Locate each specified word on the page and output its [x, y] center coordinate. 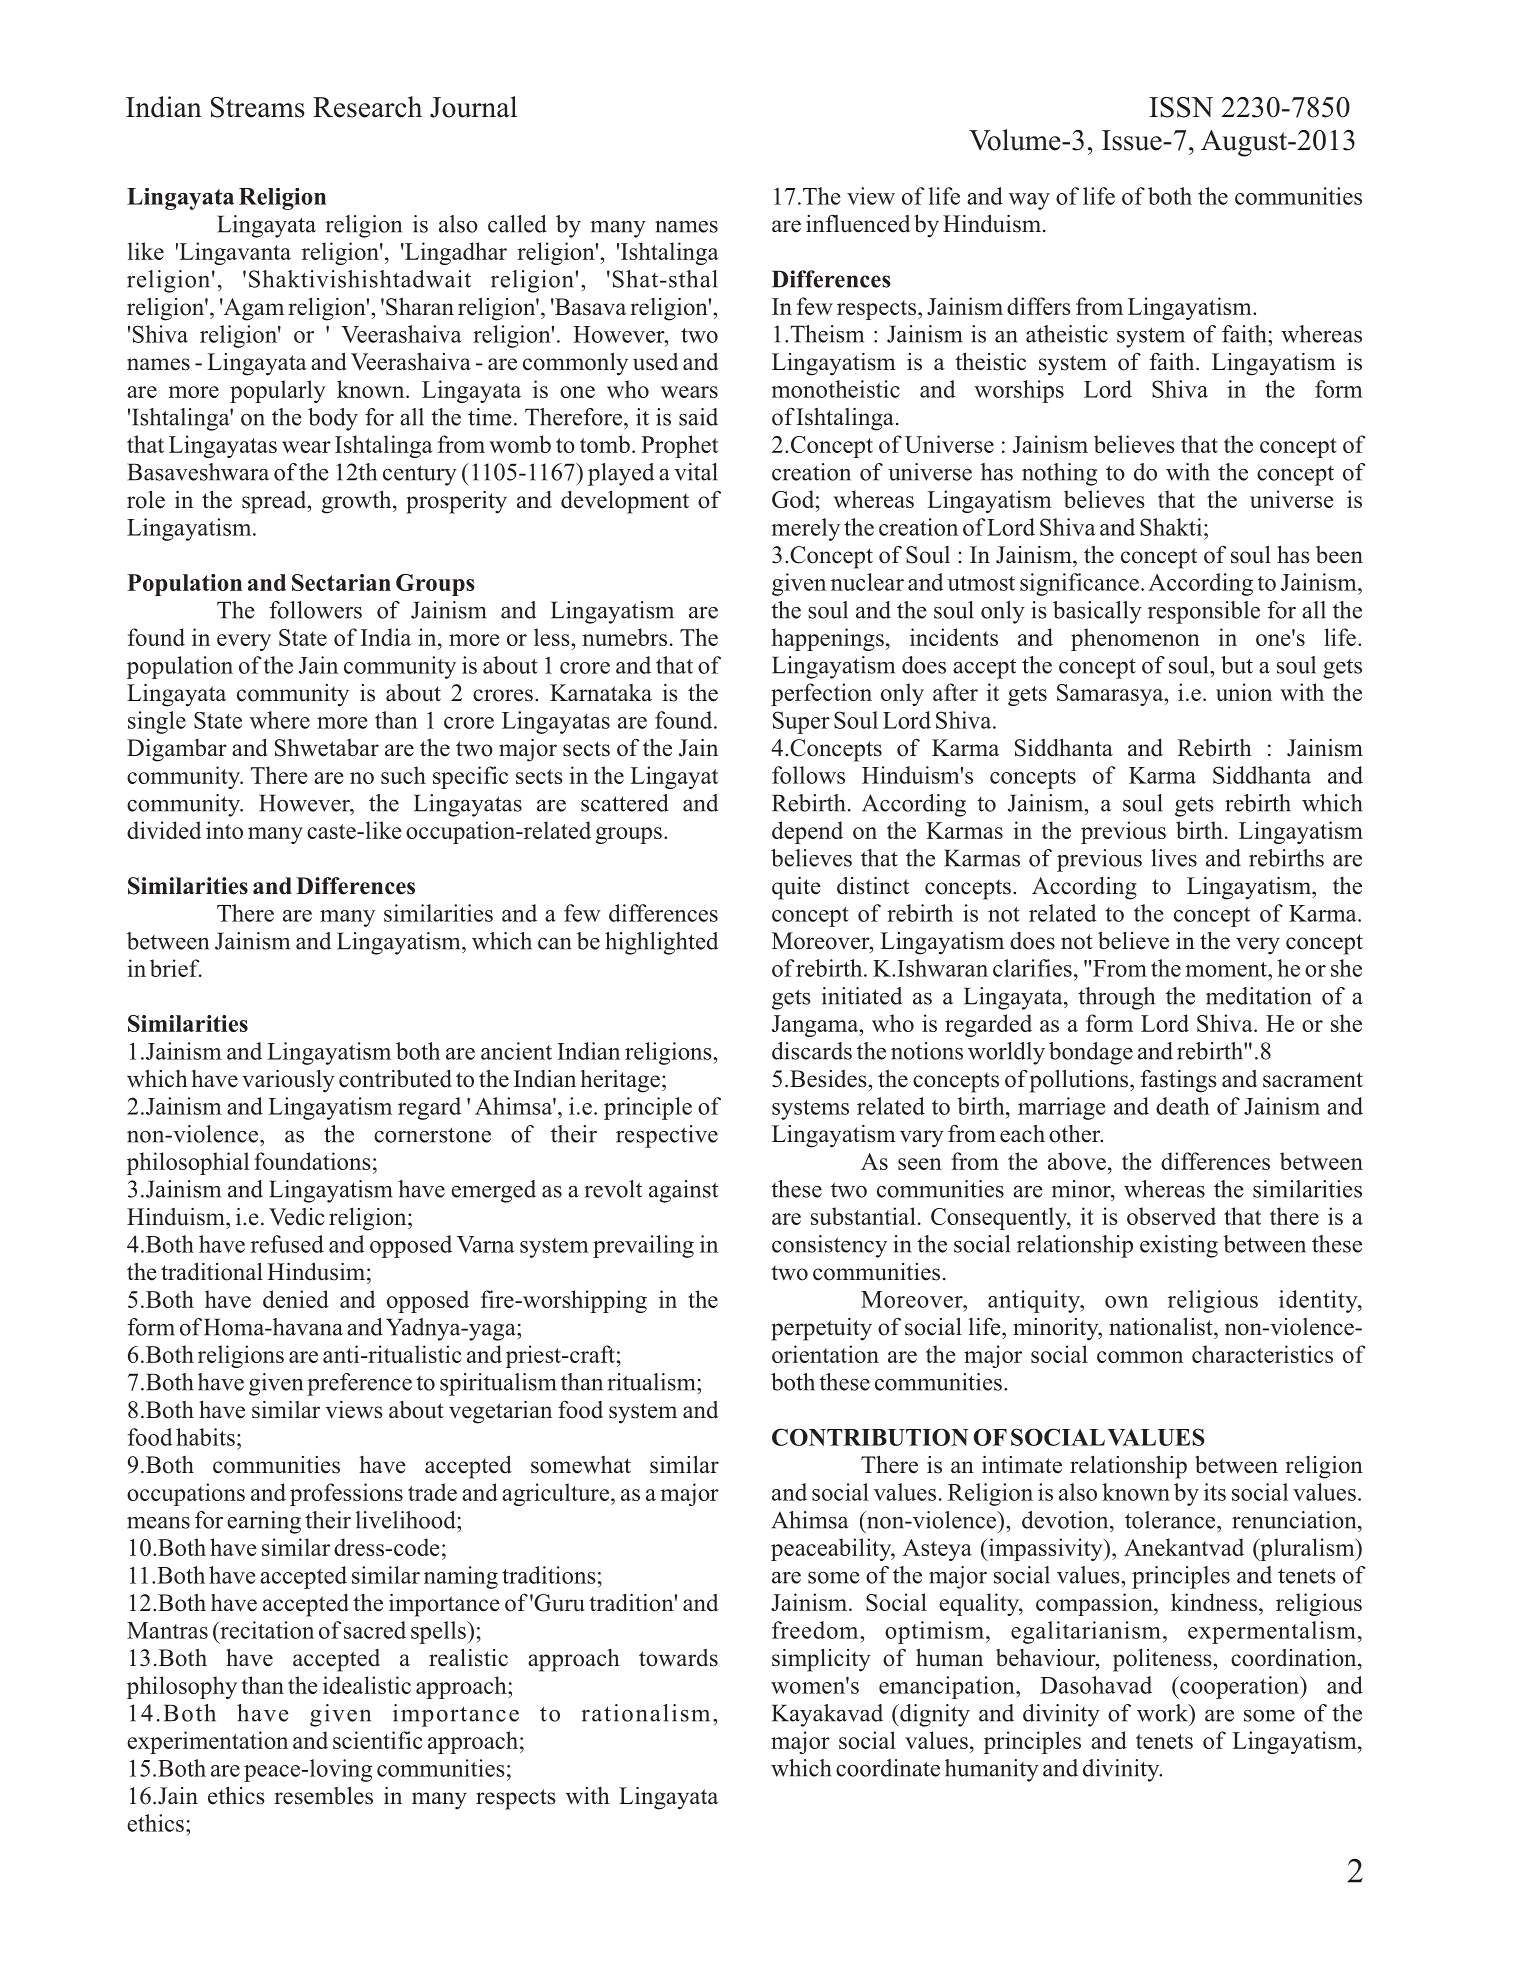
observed [1171, 1216]
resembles [323, 1795]
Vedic [297, 1217]
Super [801, 722]
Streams [258, 107]
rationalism [645, 1713]
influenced [858, 223]
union [1244, 692]
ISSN [1181, 107]
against [683, 1191]
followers [315, 610]
